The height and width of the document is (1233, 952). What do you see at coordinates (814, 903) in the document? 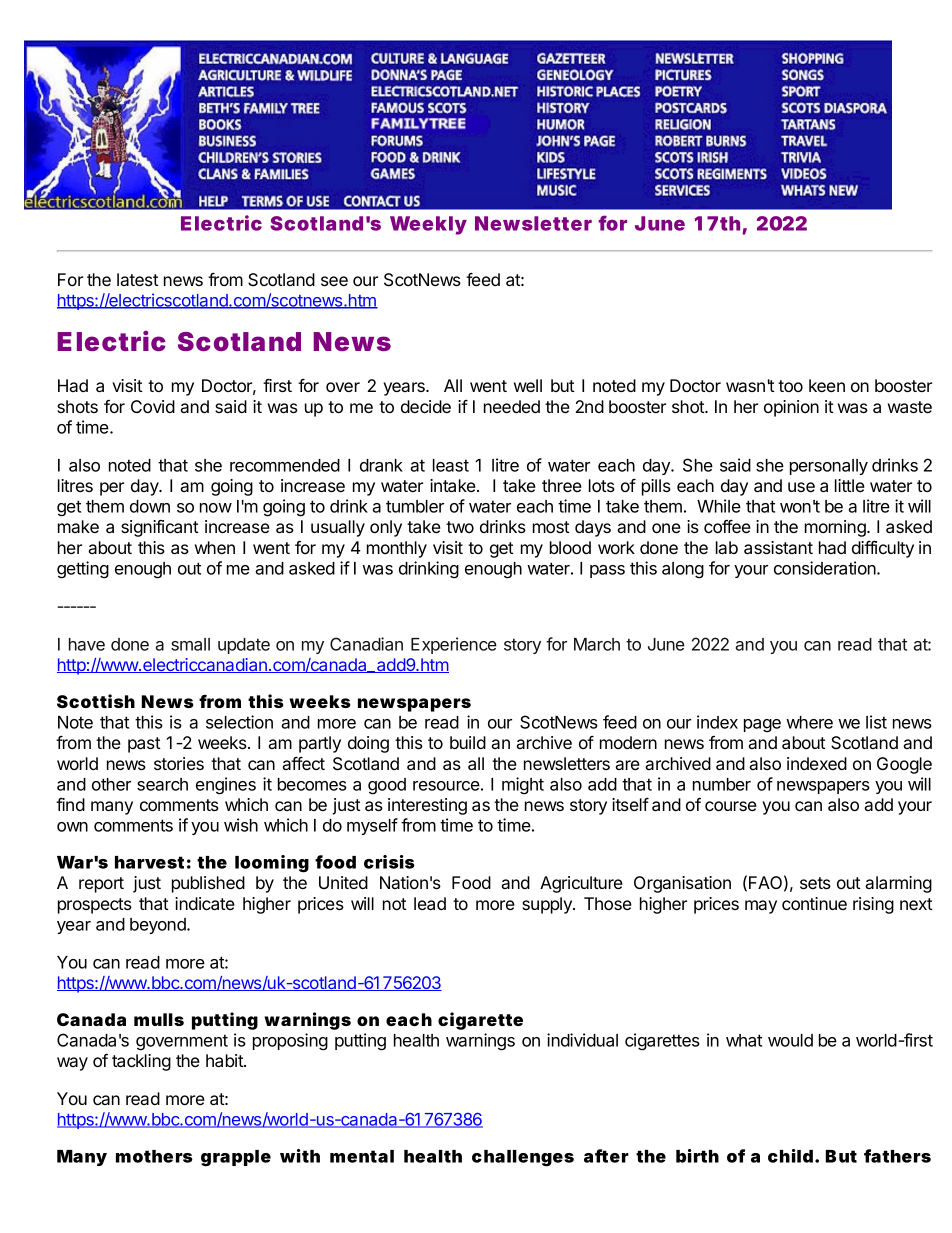
I see `continue` at bounding box center [814, 903].
